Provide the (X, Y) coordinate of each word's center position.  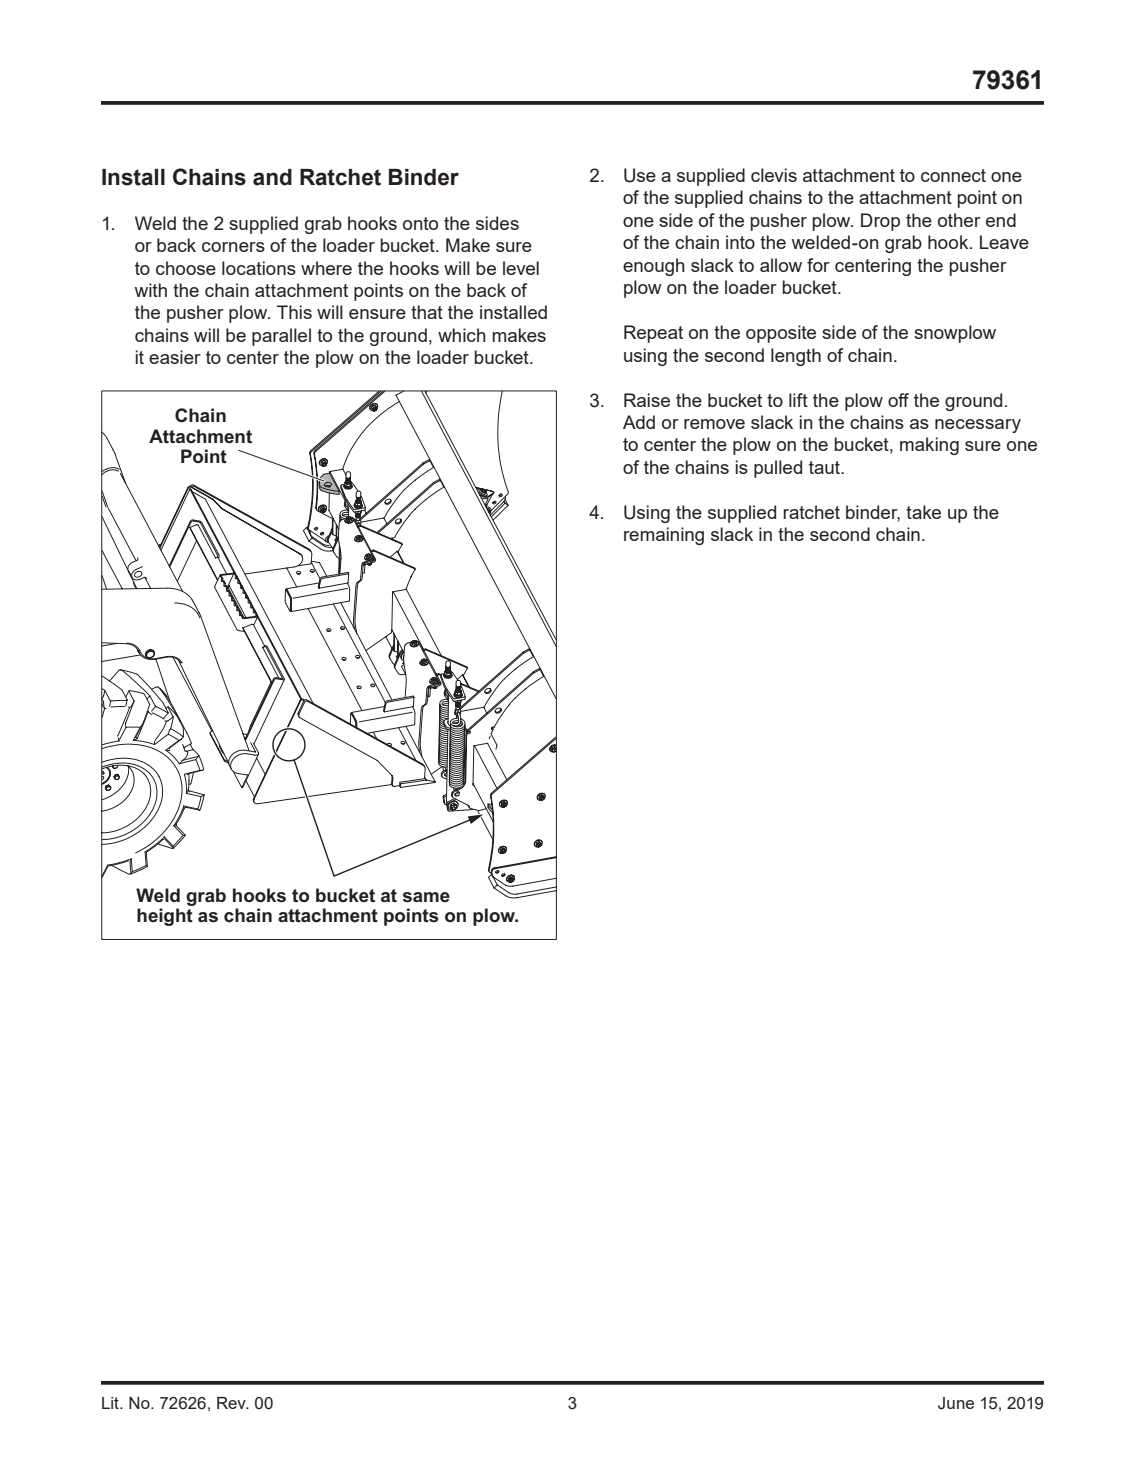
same (426, 897)
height (165, 917)
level (521, 268)
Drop (880, 222)
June (956, 1403)
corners (233, 247)
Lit (111, 1403)
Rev (232, 1403)
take (923, 512)
